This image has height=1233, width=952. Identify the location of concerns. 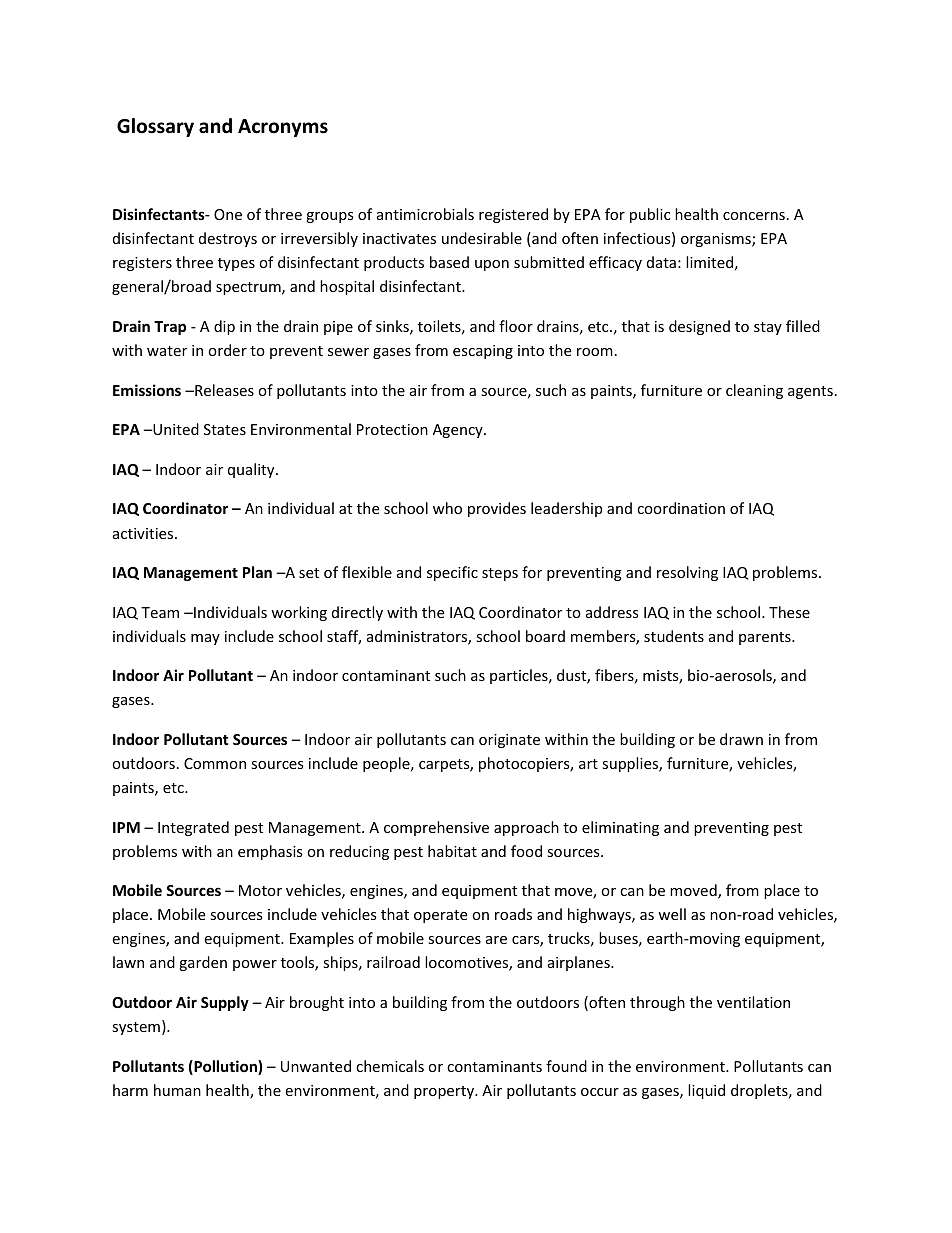
(754, 216).
